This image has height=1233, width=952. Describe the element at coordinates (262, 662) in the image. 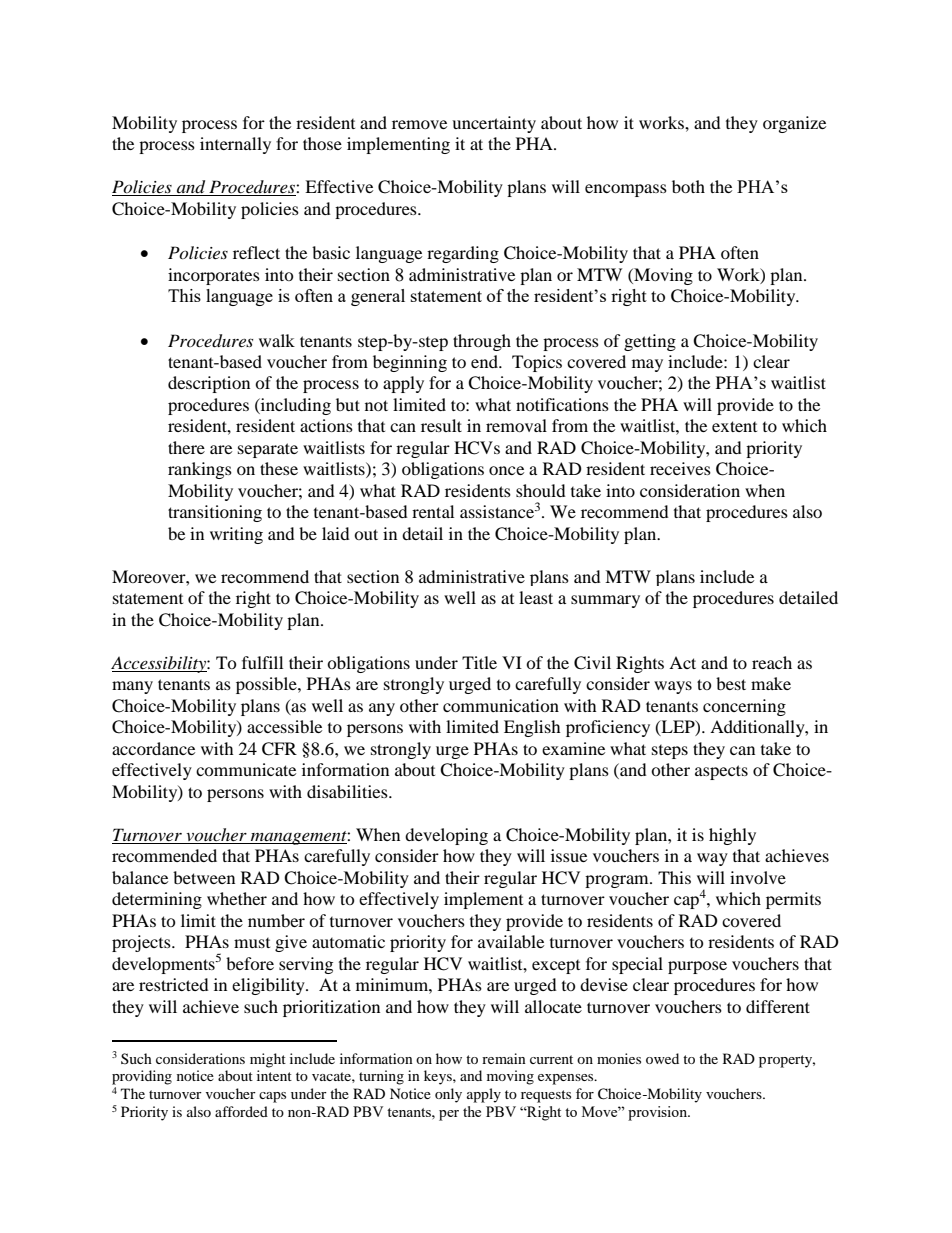

I see `fulfill` at that location.
